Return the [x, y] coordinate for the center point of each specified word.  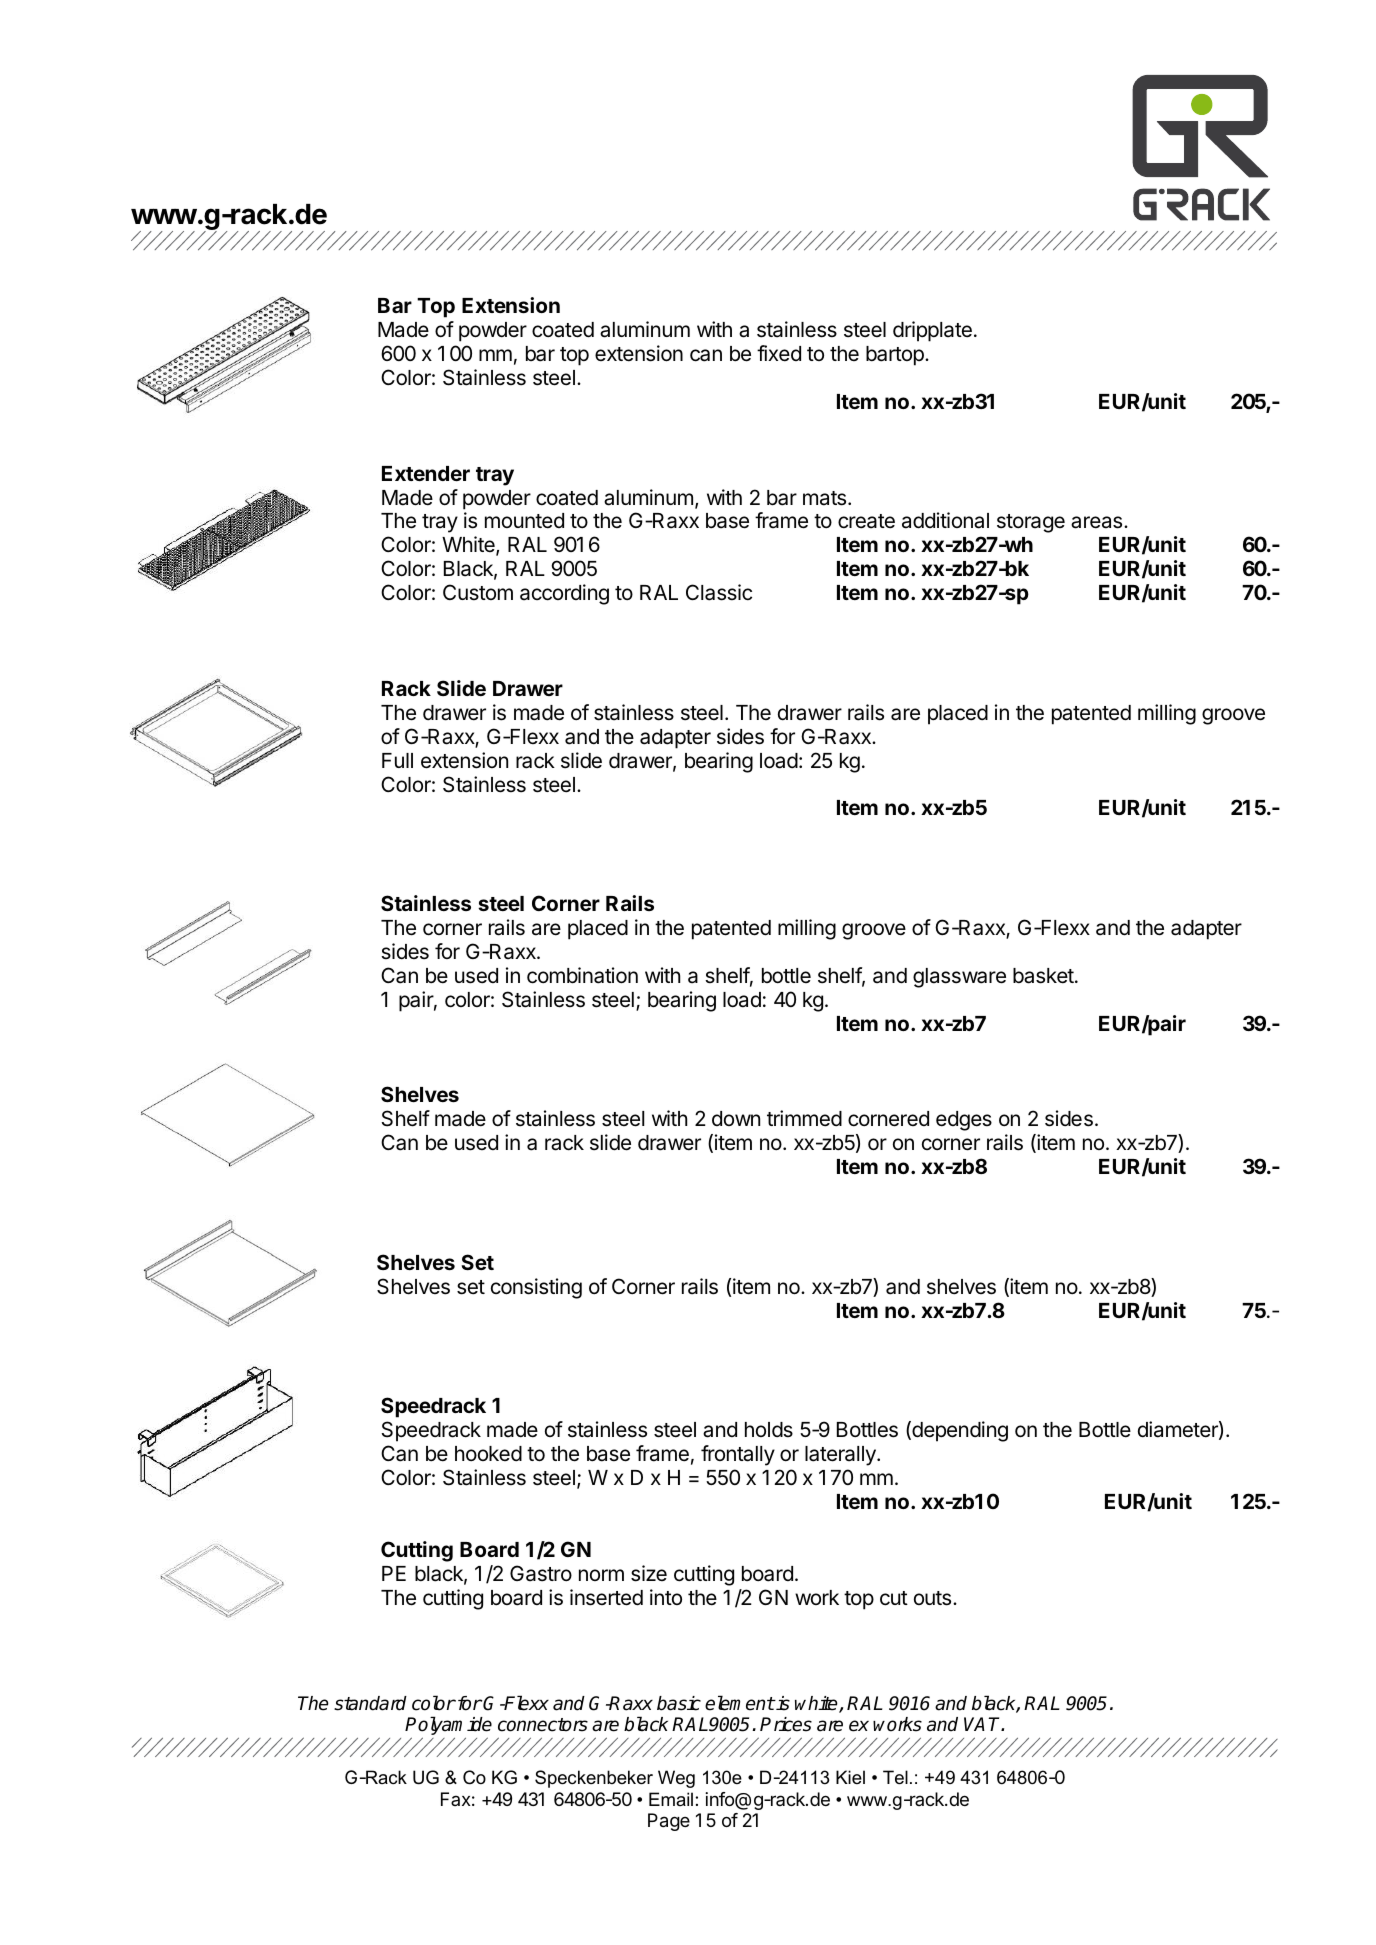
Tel [895, 1777]
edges [964, 1121]
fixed [779, 353]
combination [582, 975]
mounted [524, 521]
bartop [896, 356]
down [736, 1118]
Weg [676, 1779]
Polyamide [448, 1727]
